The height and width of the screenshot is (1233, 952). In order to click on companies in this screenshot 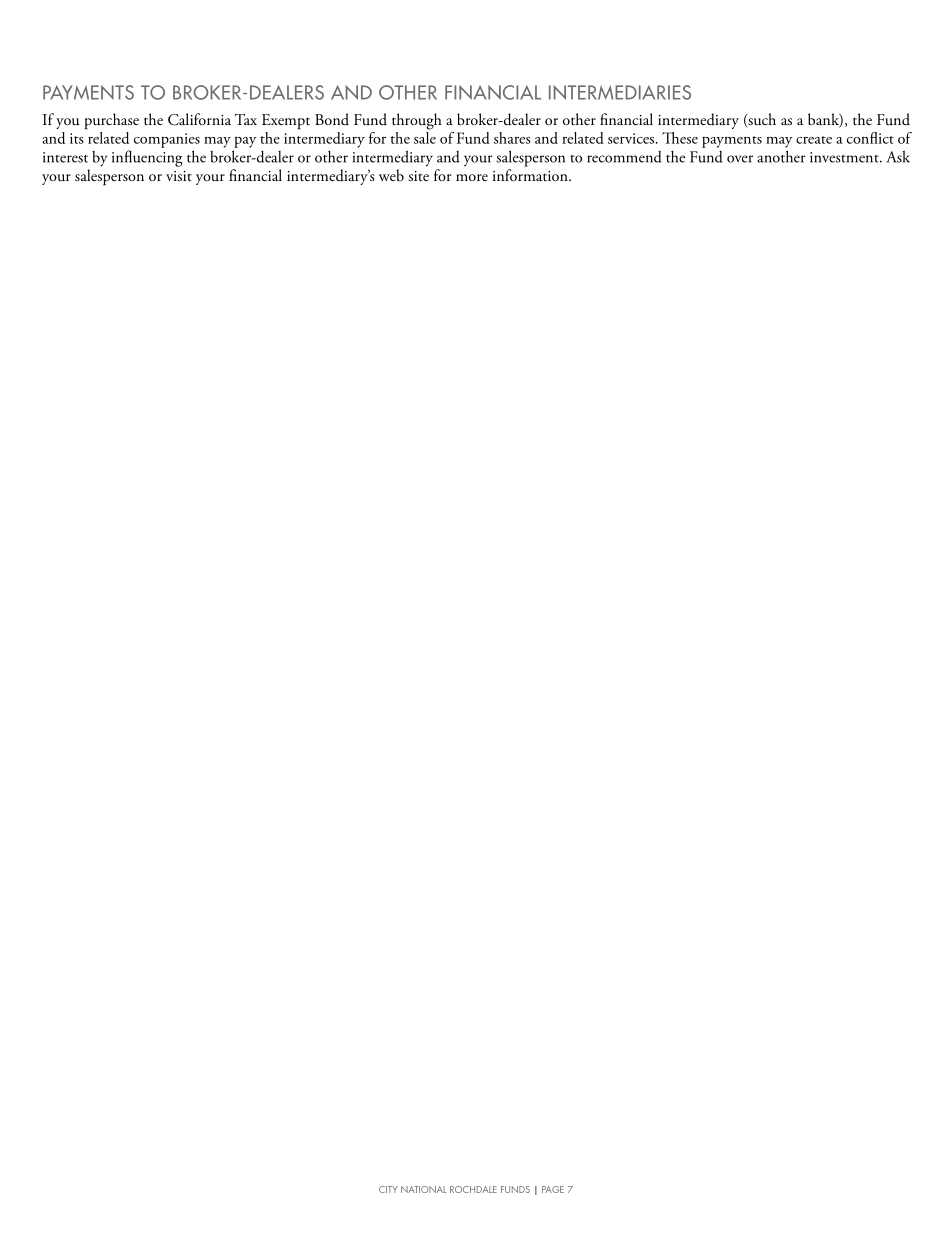, I will do `click(167, 140)`.
